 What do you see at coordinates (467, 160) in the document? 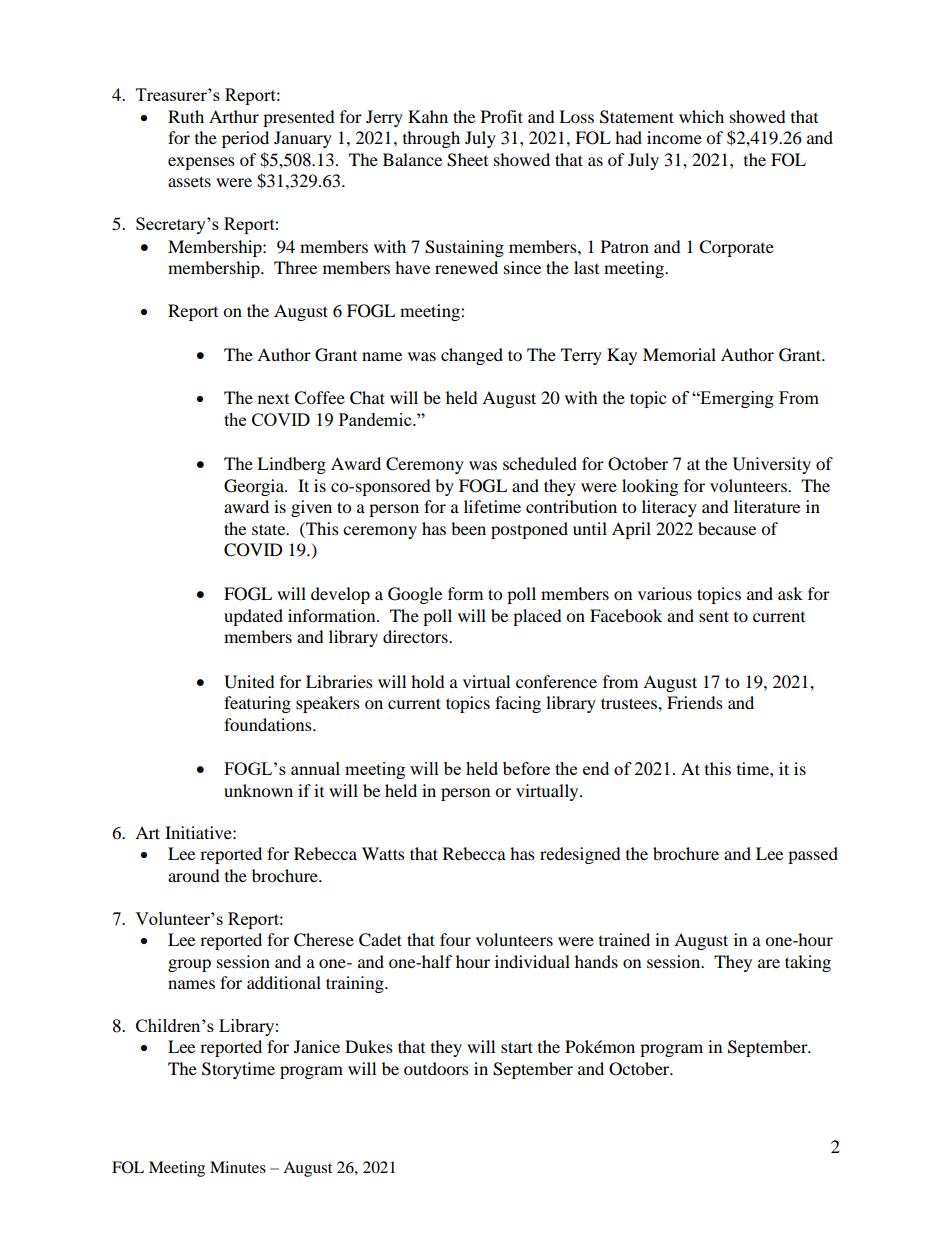
I see `Sheet` at bounding box center [467, 160].
